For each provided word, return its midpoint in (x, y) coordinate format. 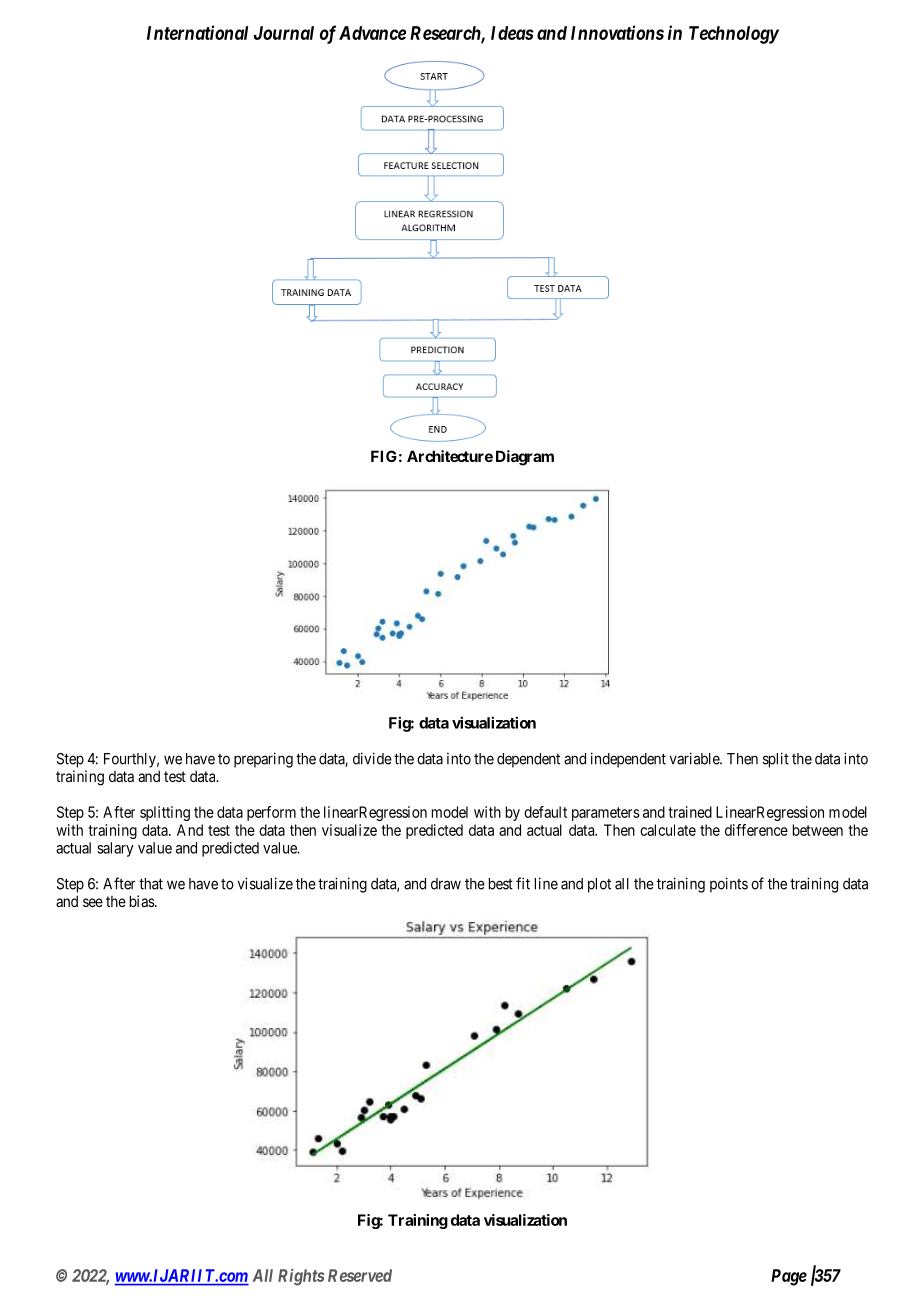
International (197, 32)
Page (789, 1277)
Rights (301, 1277)
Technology (734, 35)
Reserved (360, 1275)
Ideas (512, 33)
